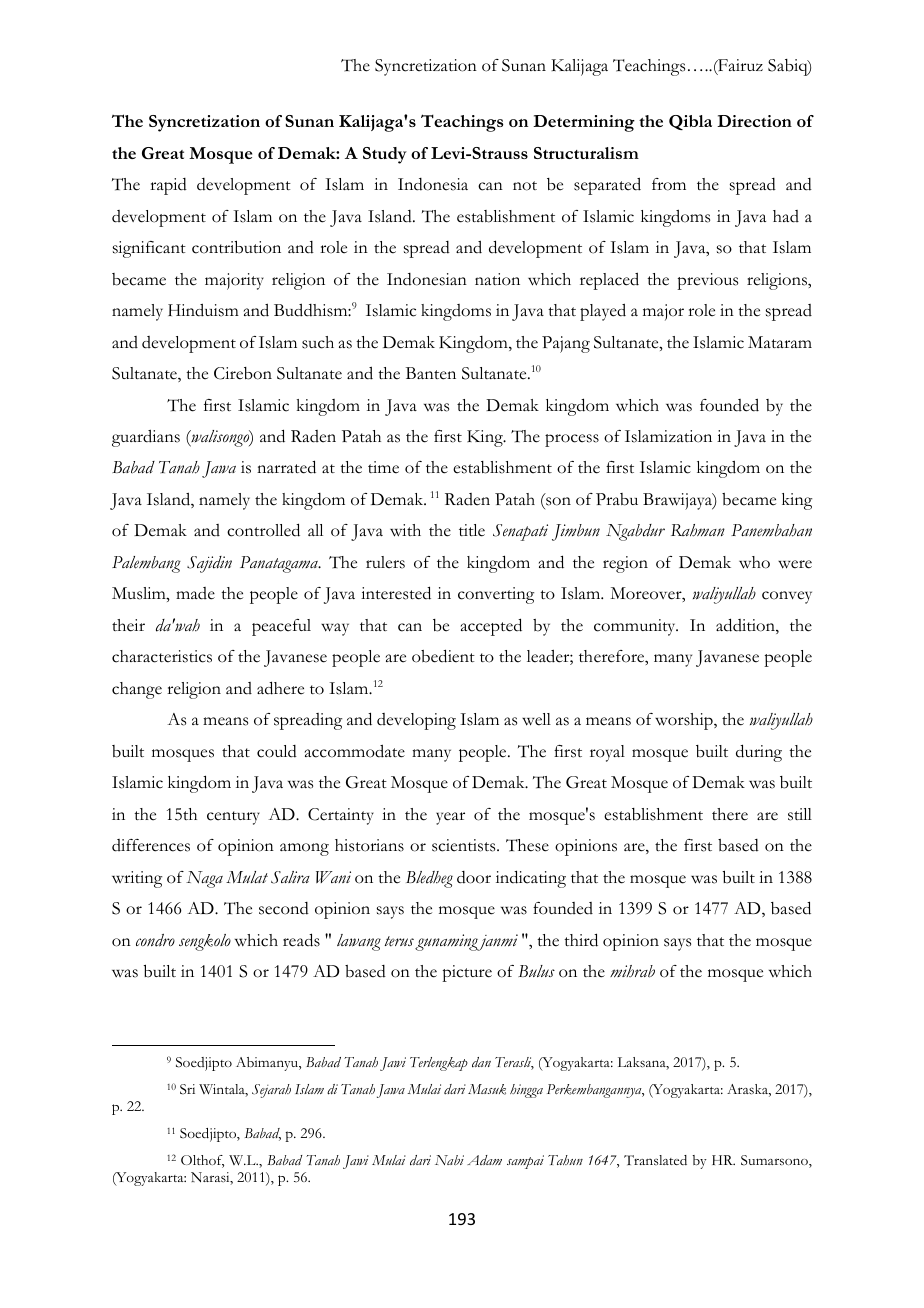  What do you see at coordinates (525, 186) in the screenshot?
I see `not` at bounding box center [525, 186].
